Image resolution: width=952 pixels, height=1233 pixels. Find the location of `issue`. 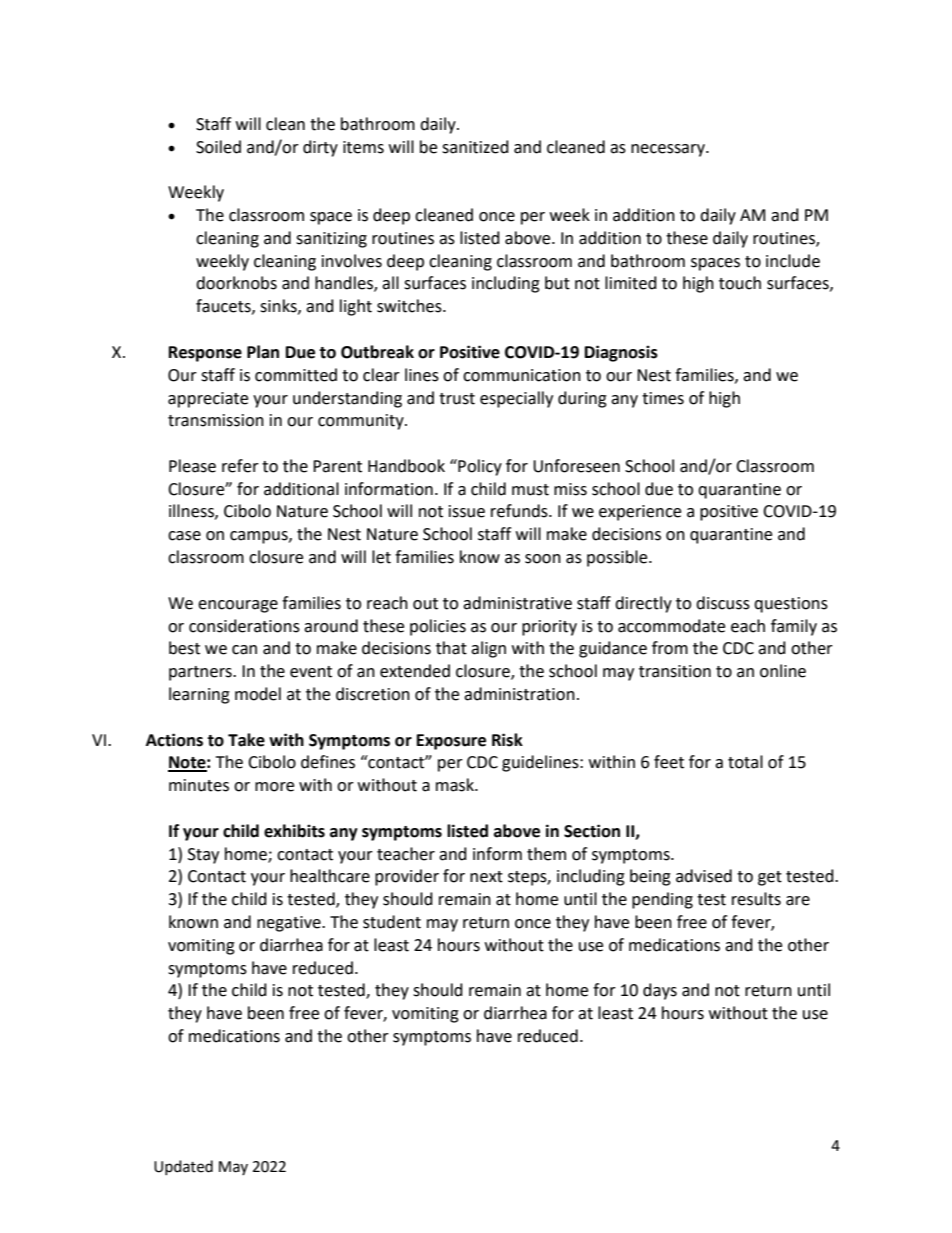

issue is located at coordinates (467, 511).
